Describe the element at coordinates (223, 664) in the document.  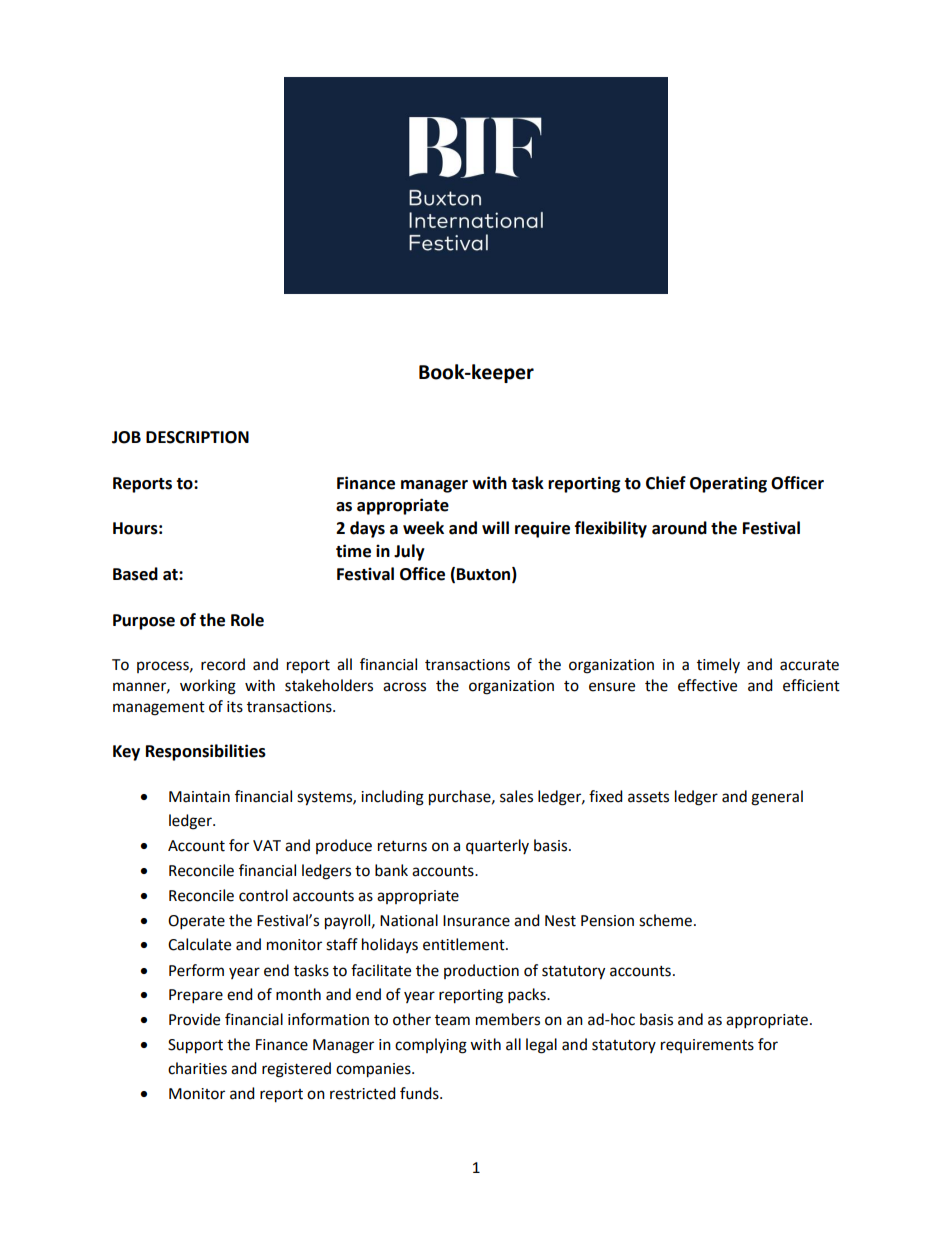
I see `record` at that location.
